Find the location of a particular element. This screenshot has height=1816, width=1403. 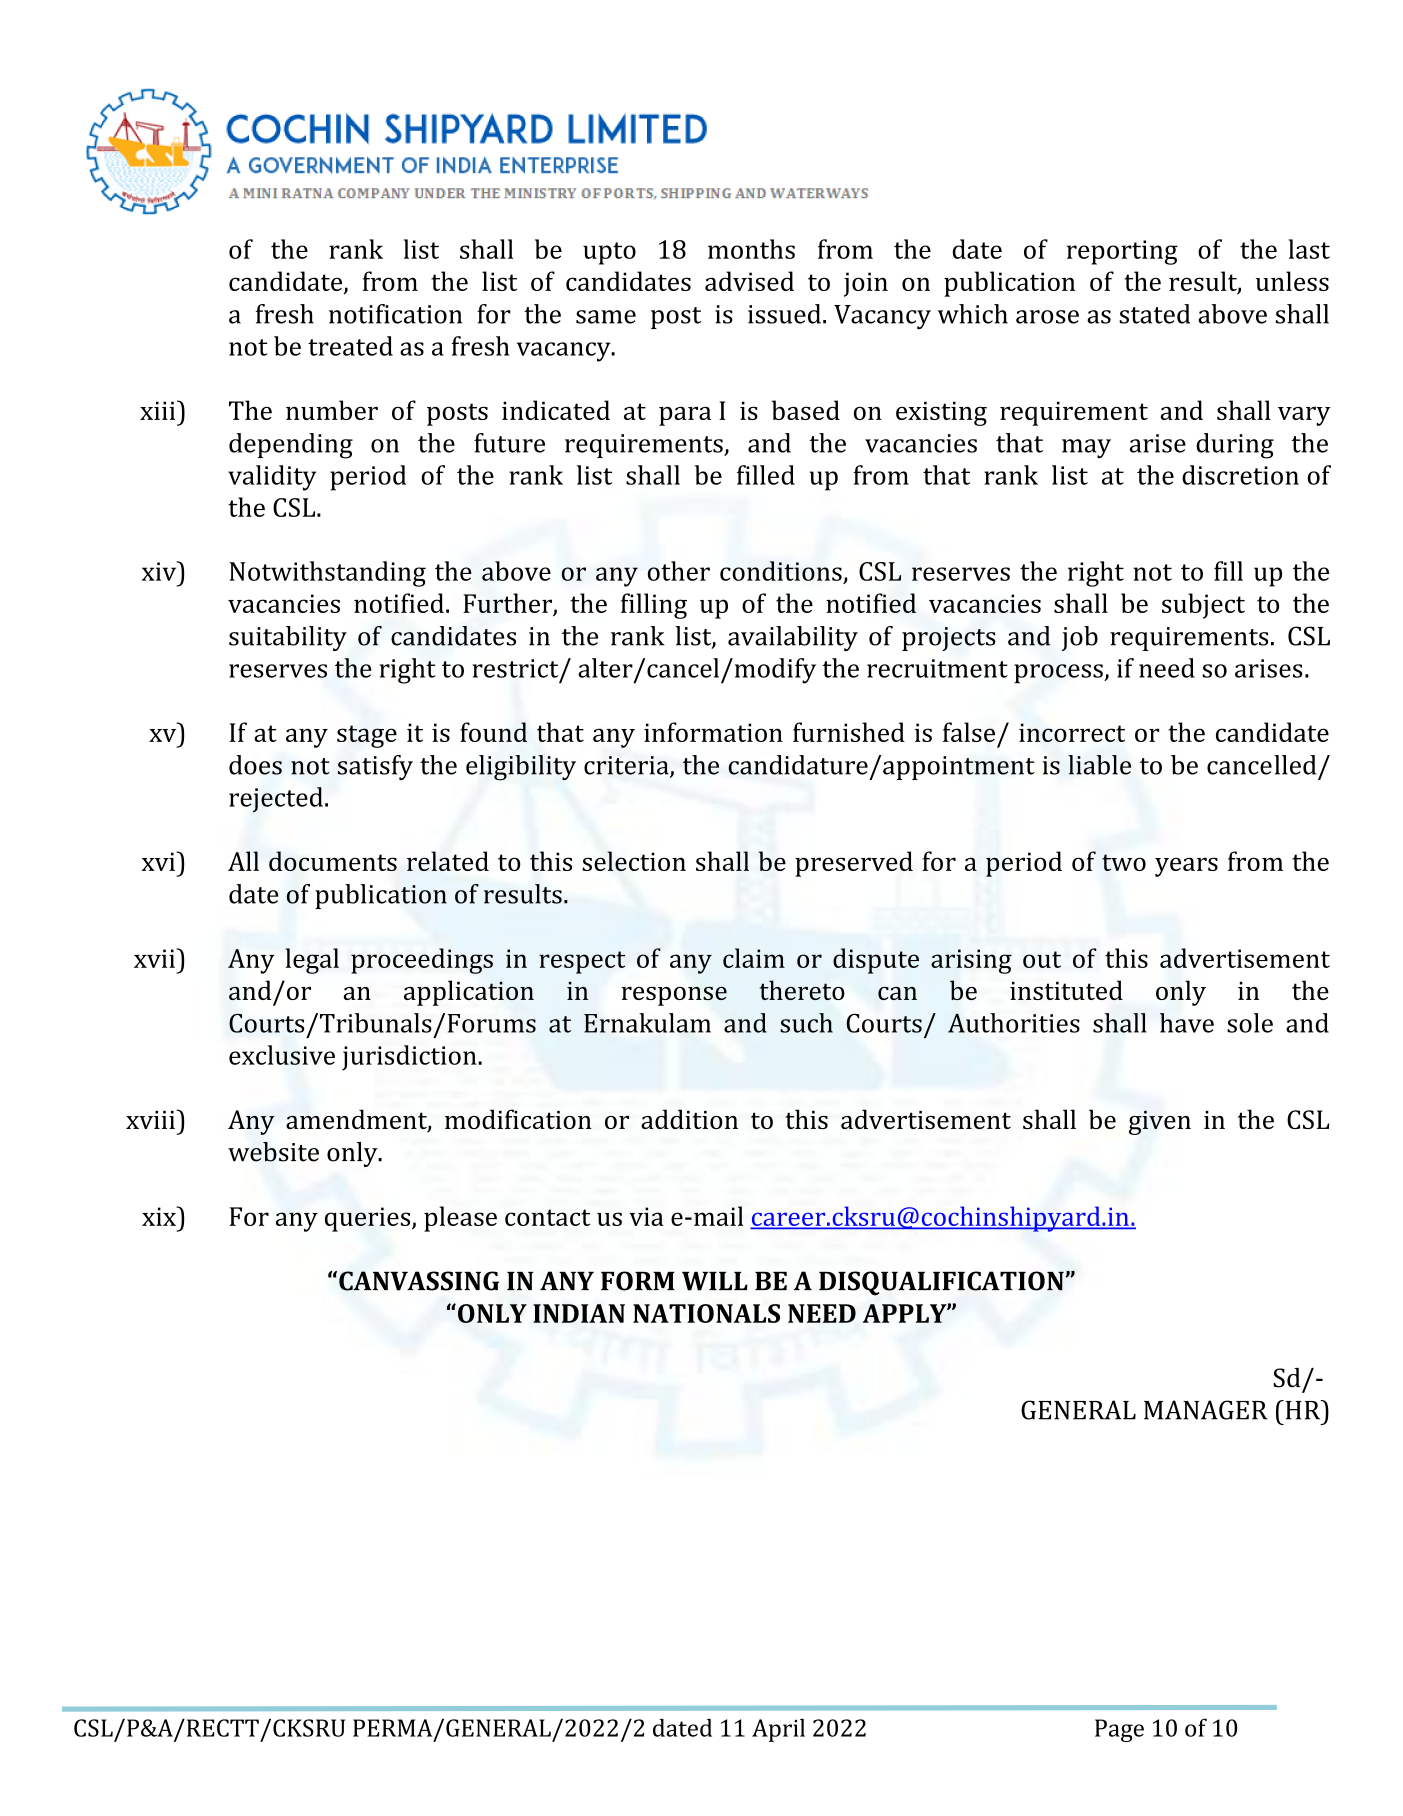

have is located at coordinates (1187, 1023).
